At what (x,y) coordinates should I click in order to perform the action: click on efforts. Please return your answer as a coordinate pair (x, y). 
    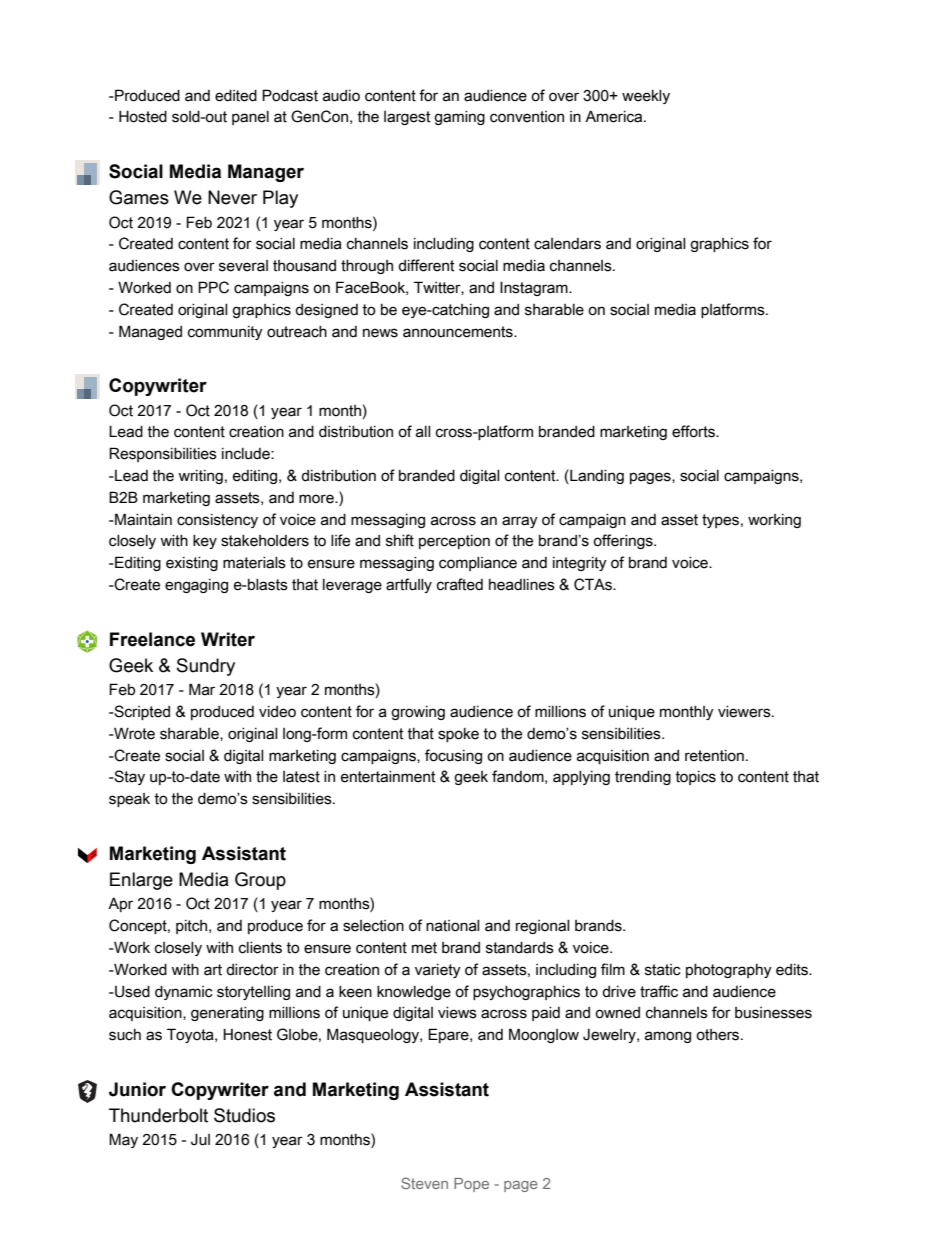
    Looking at the image, I should click on (694, 431).
